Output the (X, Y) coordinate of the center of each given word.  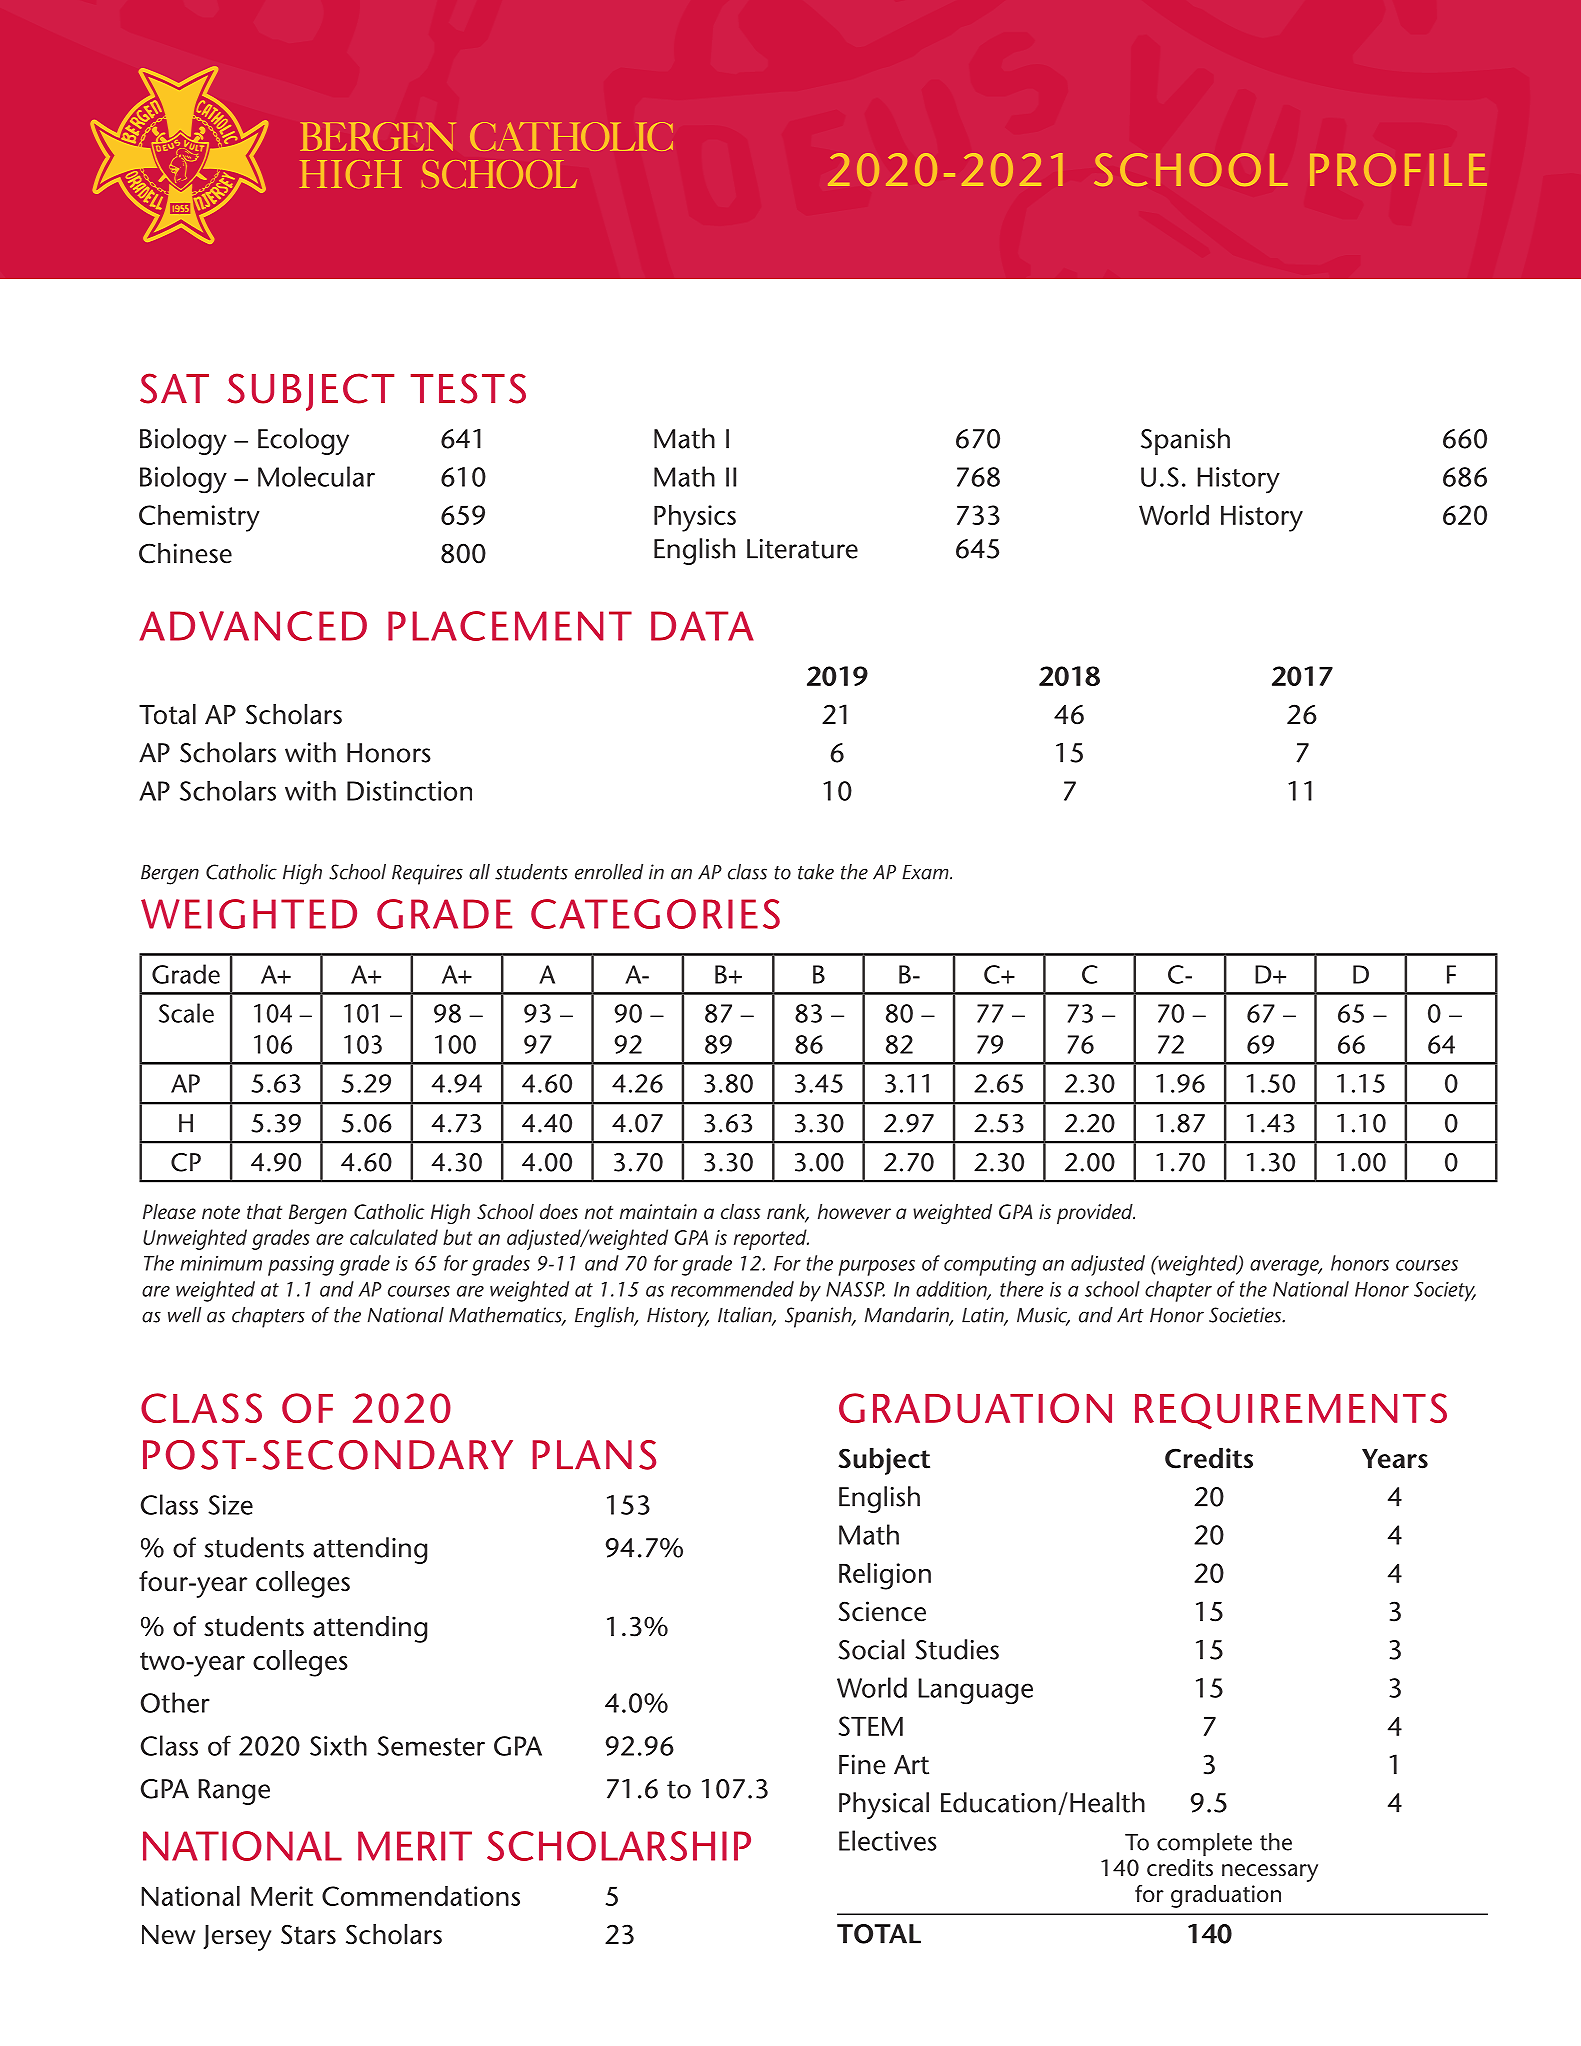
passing (301, 1266)
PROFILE (1398, 169)
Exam (926, 872)
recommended (732, 1289)
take (816, 872)
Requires (427, 874)
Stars (308, 1934)
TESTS (468, 388)
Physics (695, 518)
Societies (1246, 1315)
